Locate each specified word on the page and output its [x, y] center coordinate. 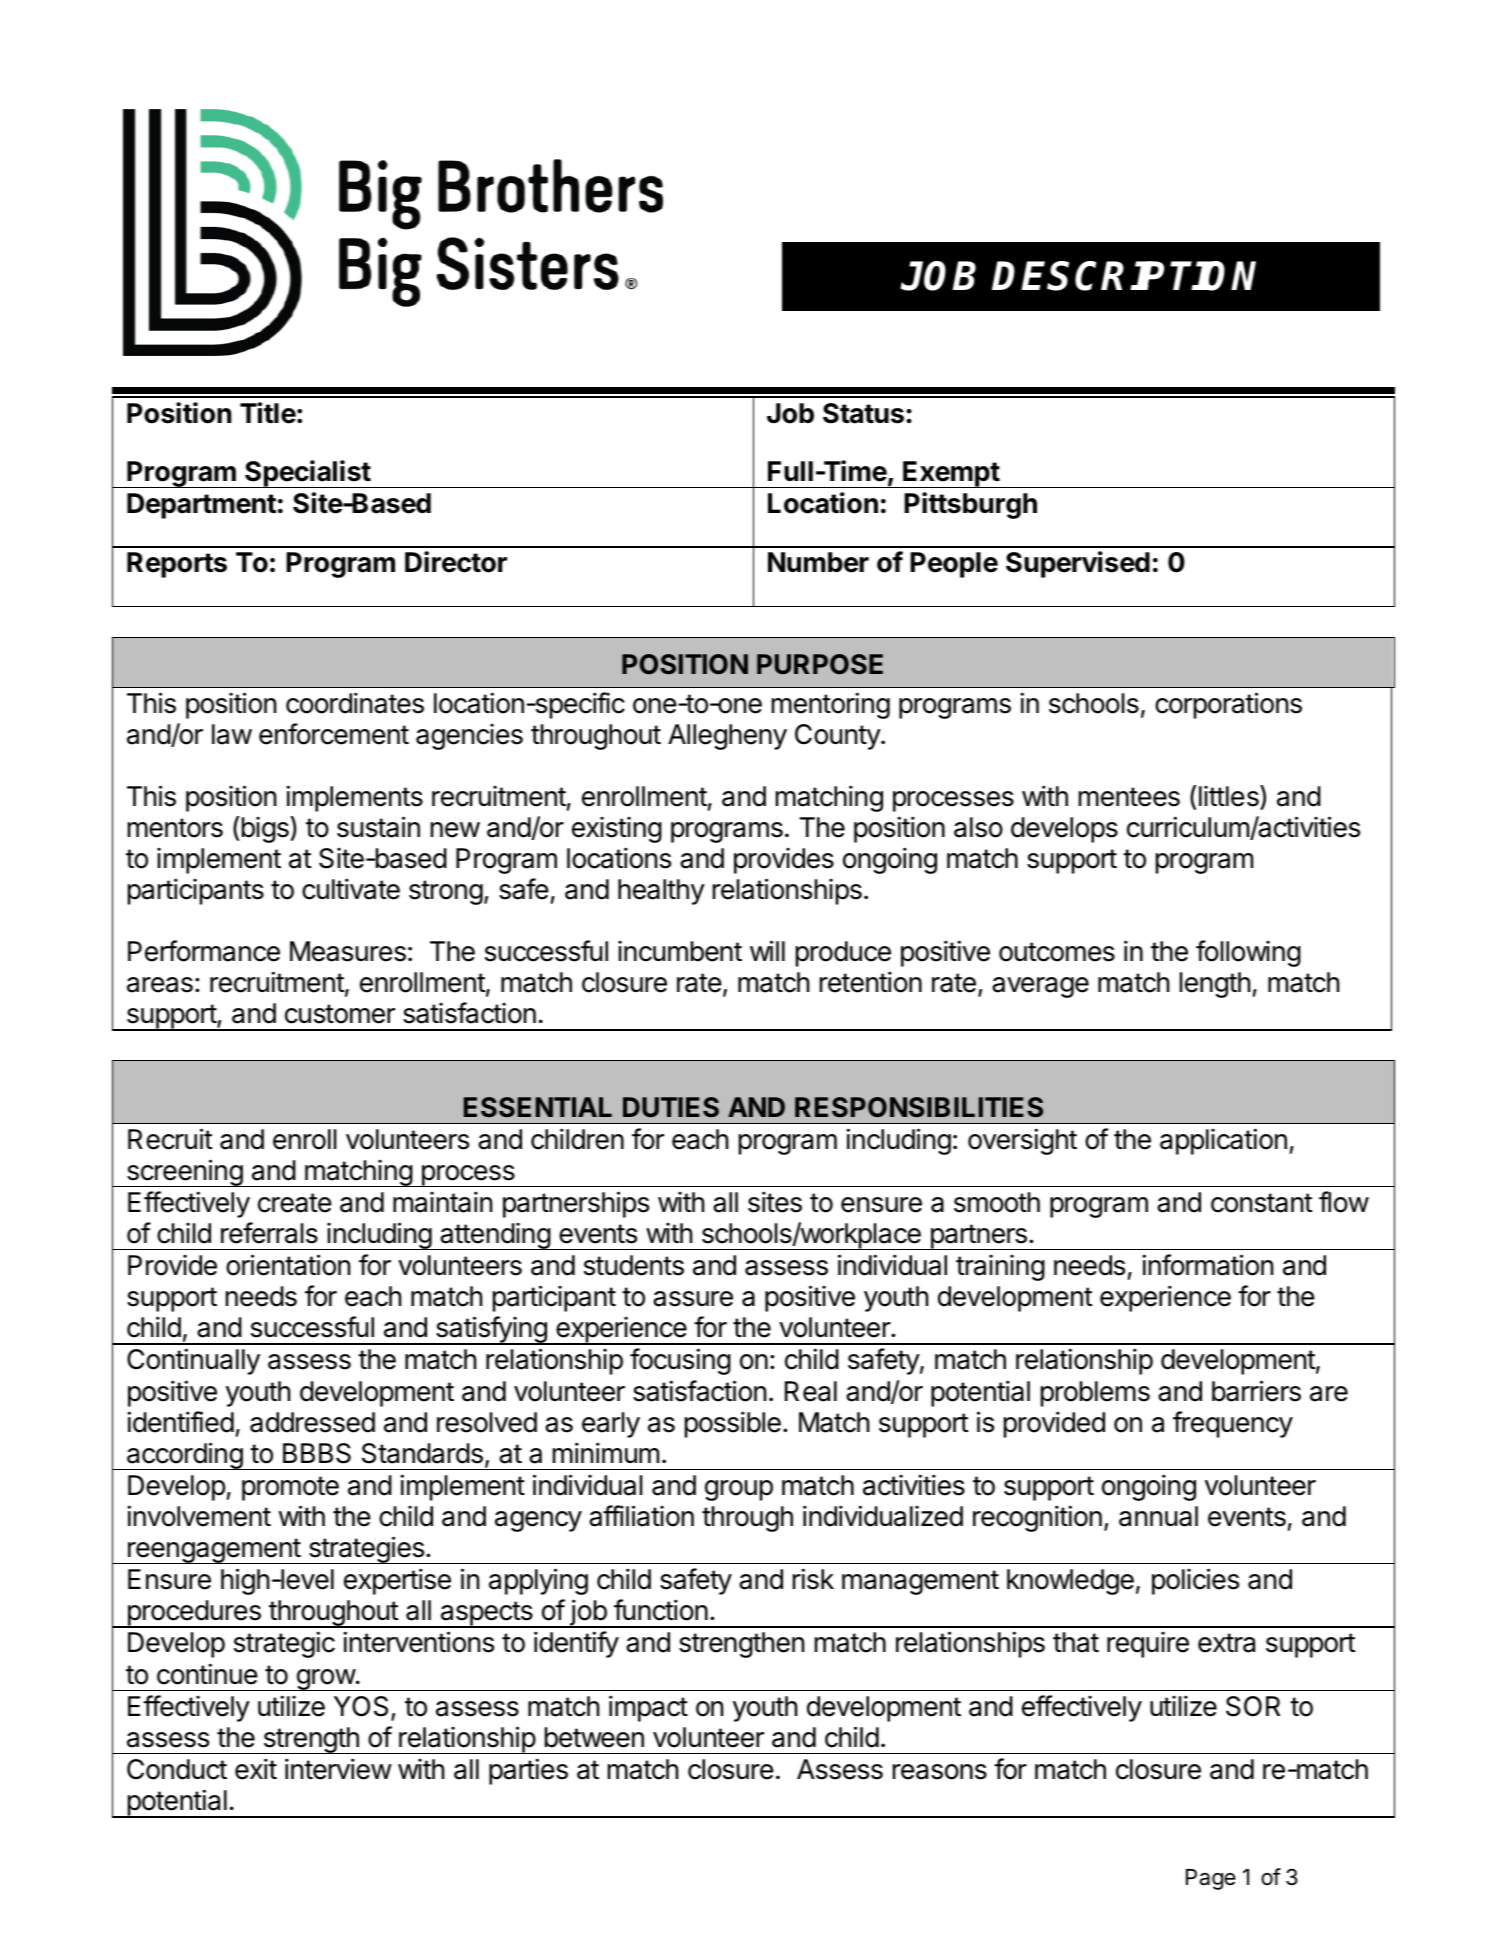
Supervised [1078, 564]
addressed [312, 1422]
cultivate [351, 889]
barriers [1256, 1391]
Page [1211, 1879]
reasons [940, 1772]
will [767, 950]
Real [811, 1391]
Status [863, 413]
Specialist [307, 474]
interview [338, 1769]
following [1248, 953]
